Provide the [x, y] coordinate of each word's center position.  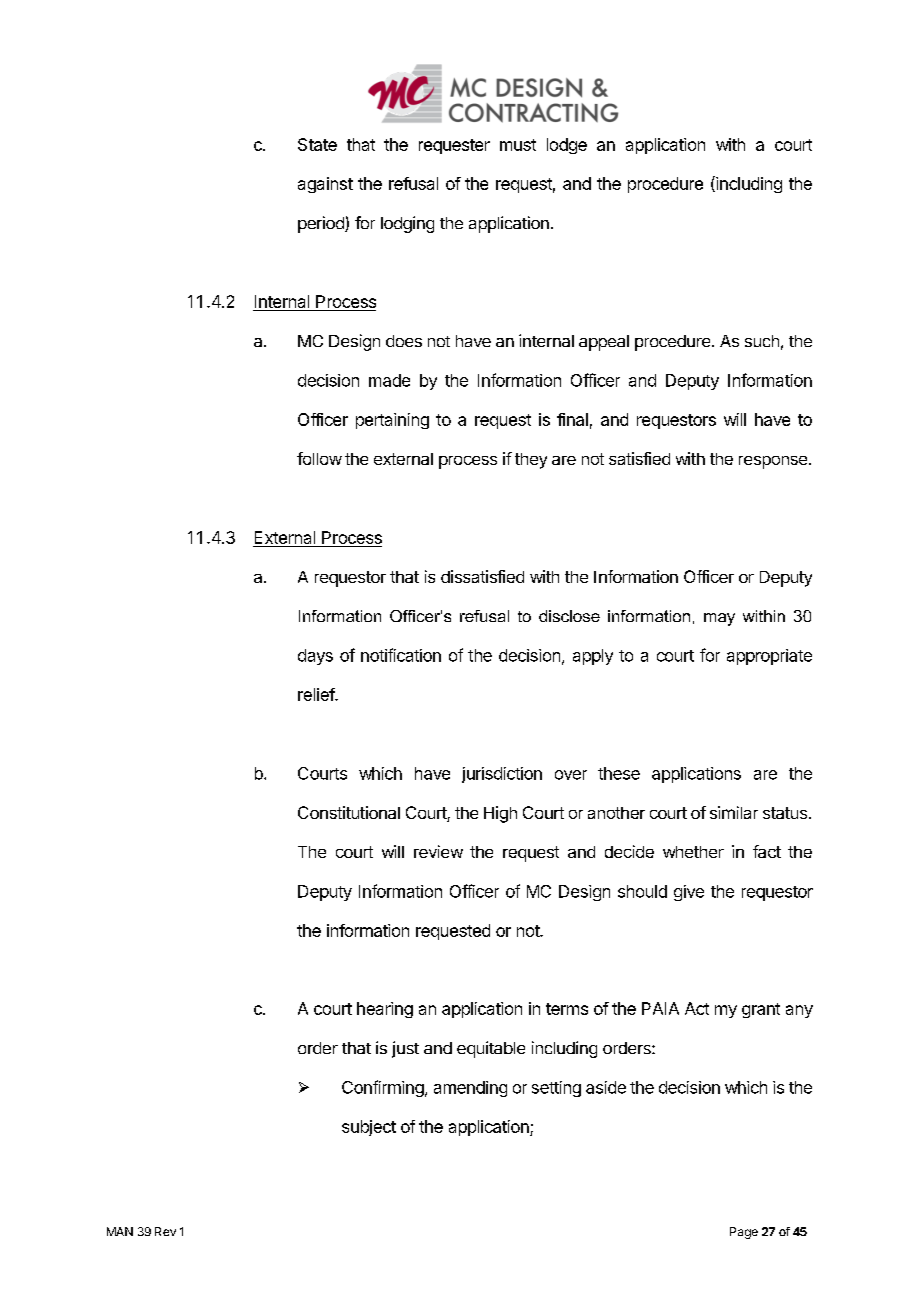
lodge [567, 146]
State [317, 144]
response [773, 462]
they [531, 461]
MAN [120, 1231]
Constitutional [349, 812]
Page [744, 1233]
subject [369, 1128]
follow [319, 458]
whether [693, 852]
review [438, 851]
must [518, 145]
